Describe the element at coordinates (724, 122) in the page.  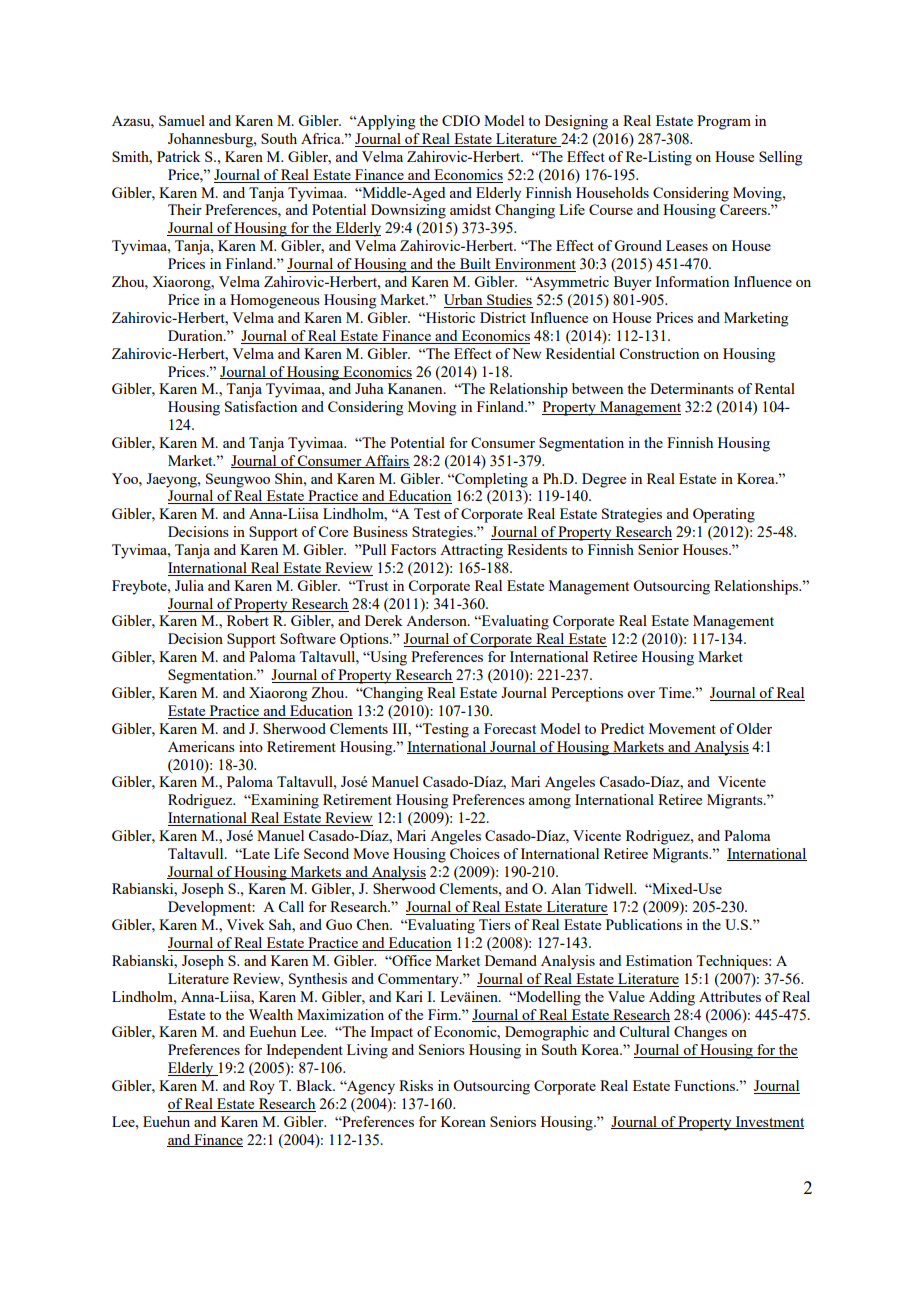
I see `Program` at that location.
